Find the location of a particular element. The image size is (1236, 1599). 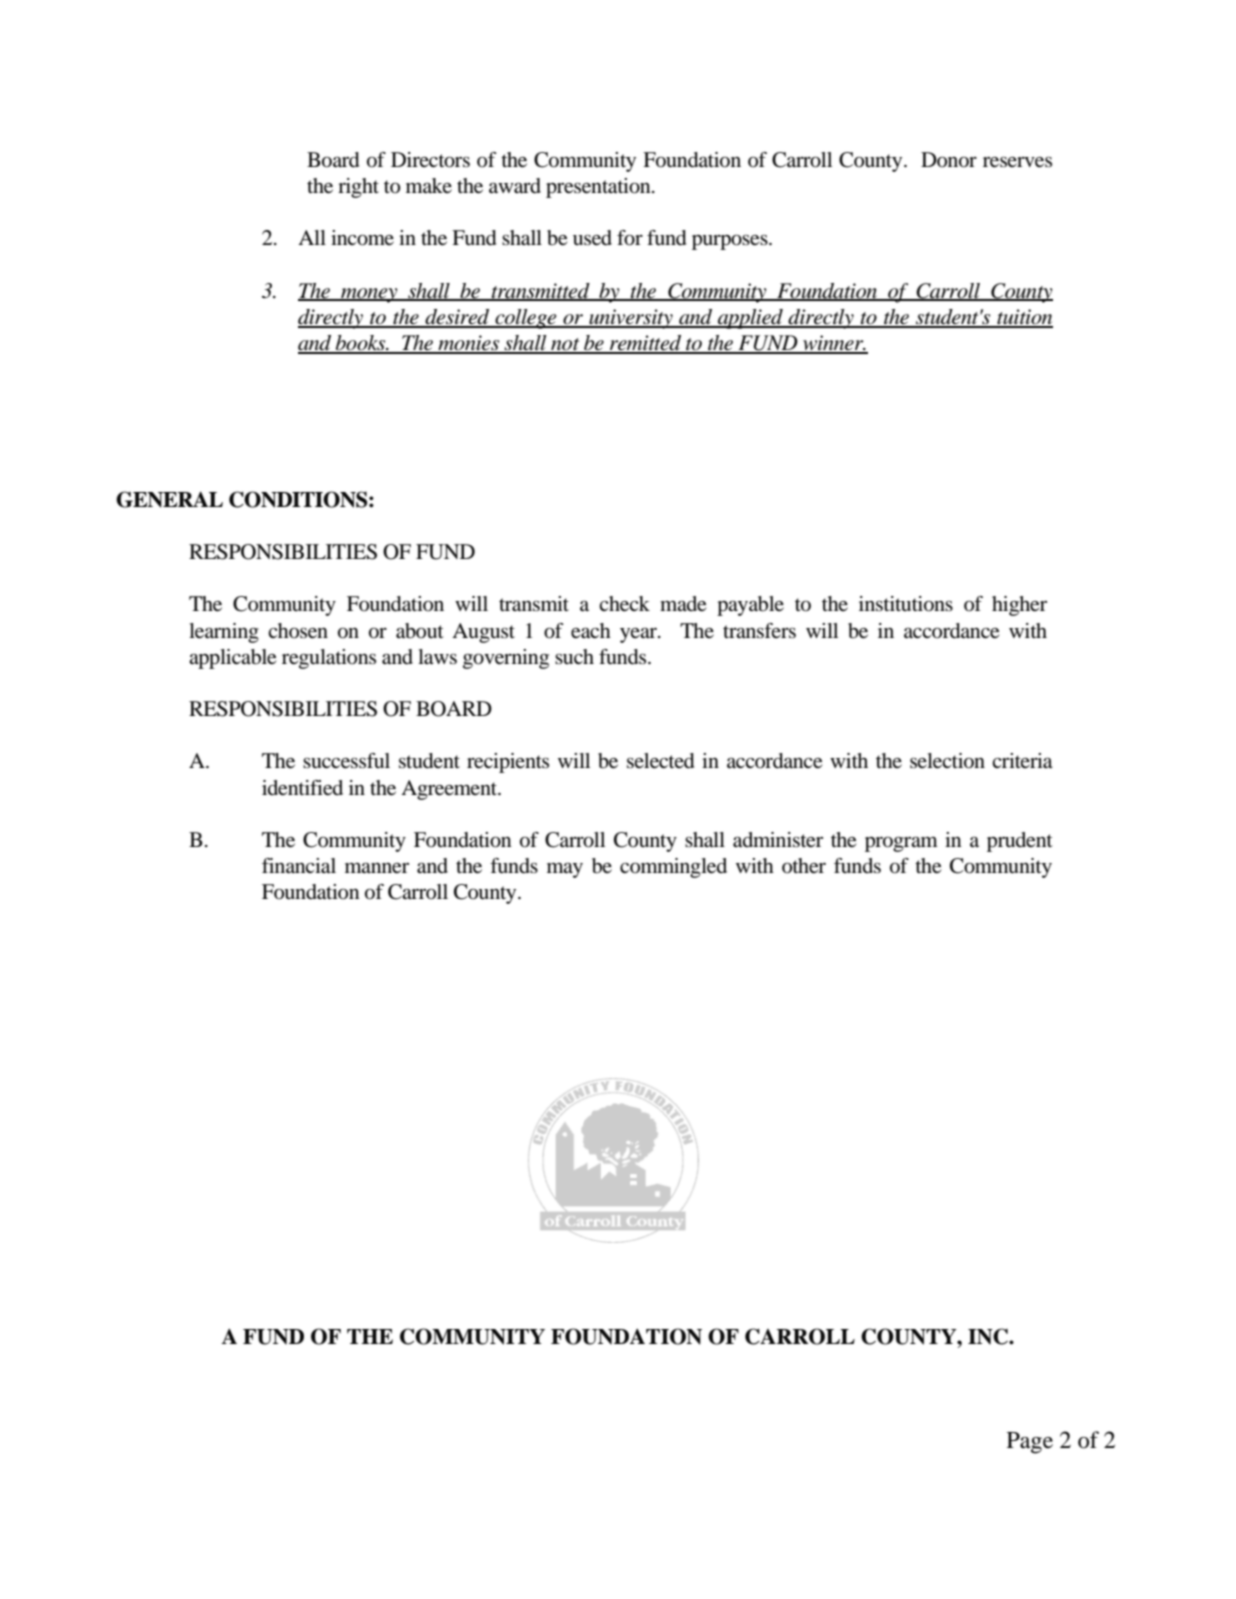

selection is located at coordinates (947, 761).
